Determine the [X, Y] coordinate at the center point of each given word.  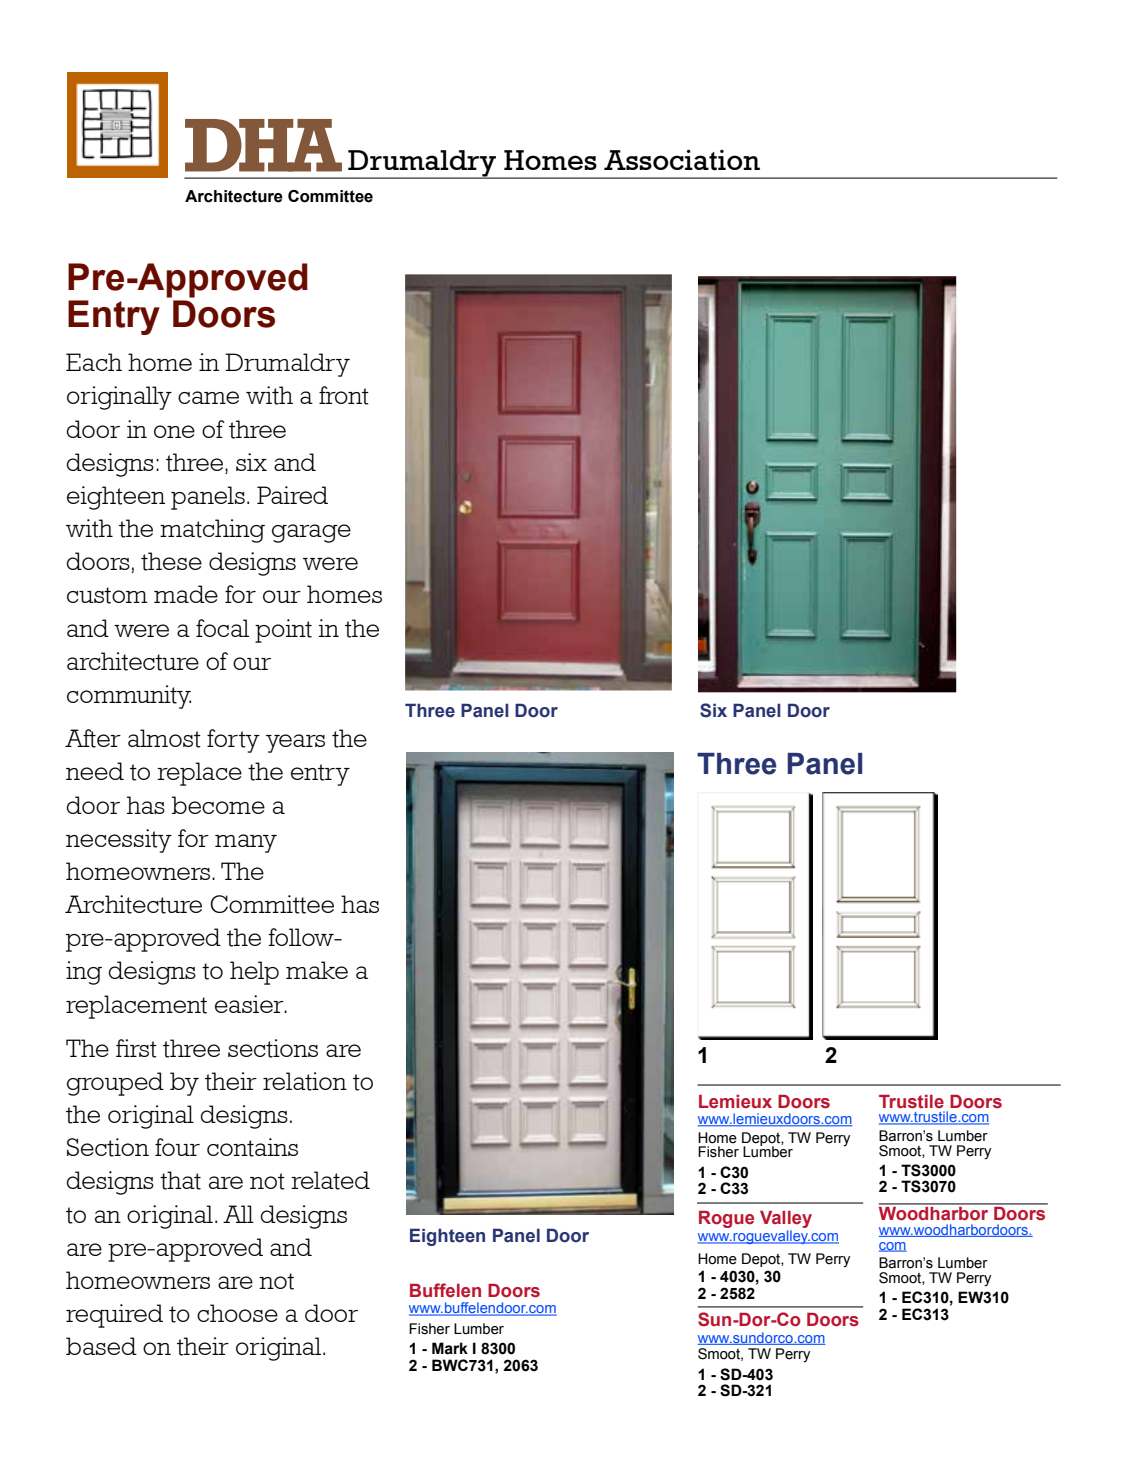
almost [164, 738]
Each [94, 362]
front [344, 395]
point [283, 631]
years [295, 743]
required [114, 1316]
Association [682, 160]
